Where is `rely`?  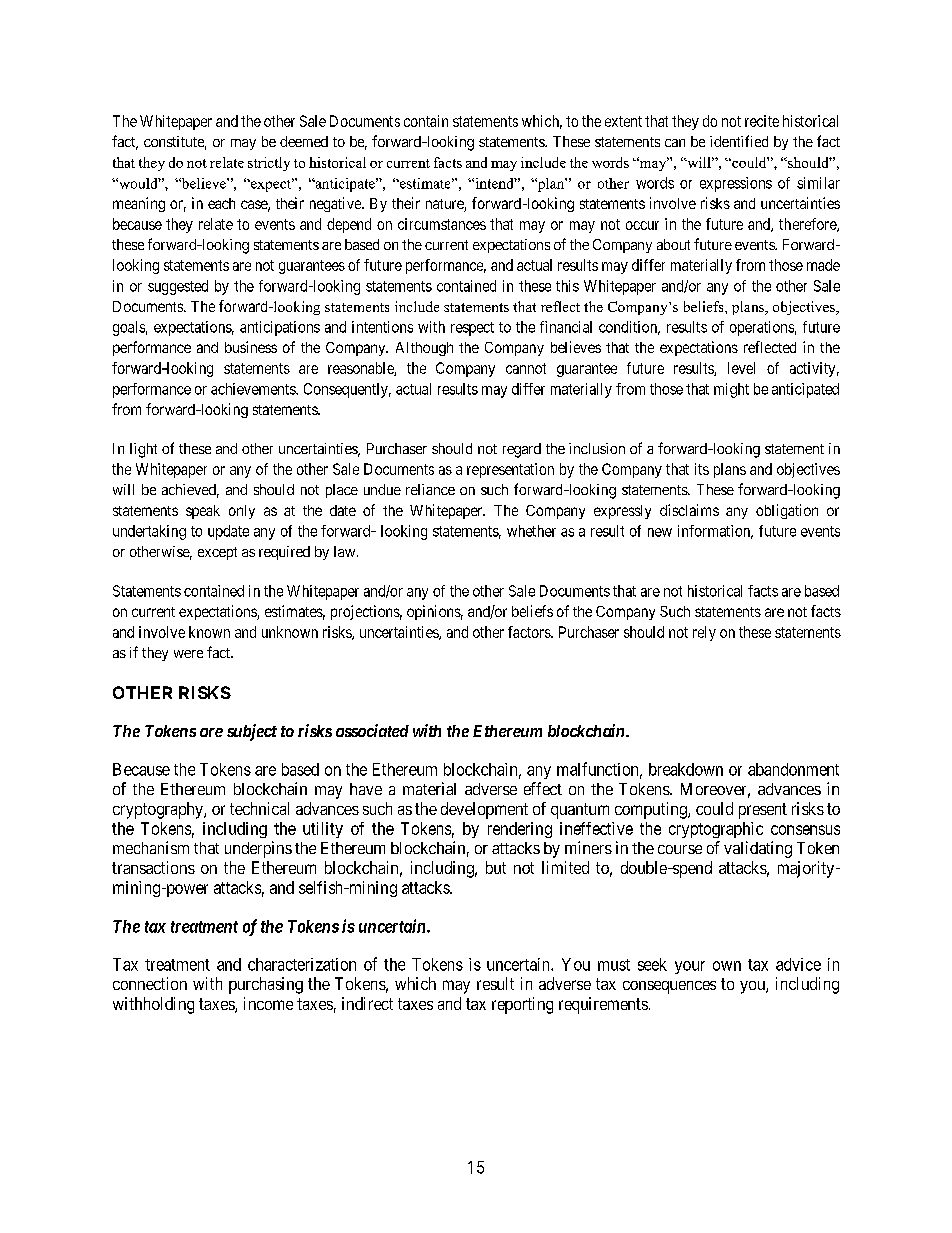
rely is located at coordinates (704, 633).
